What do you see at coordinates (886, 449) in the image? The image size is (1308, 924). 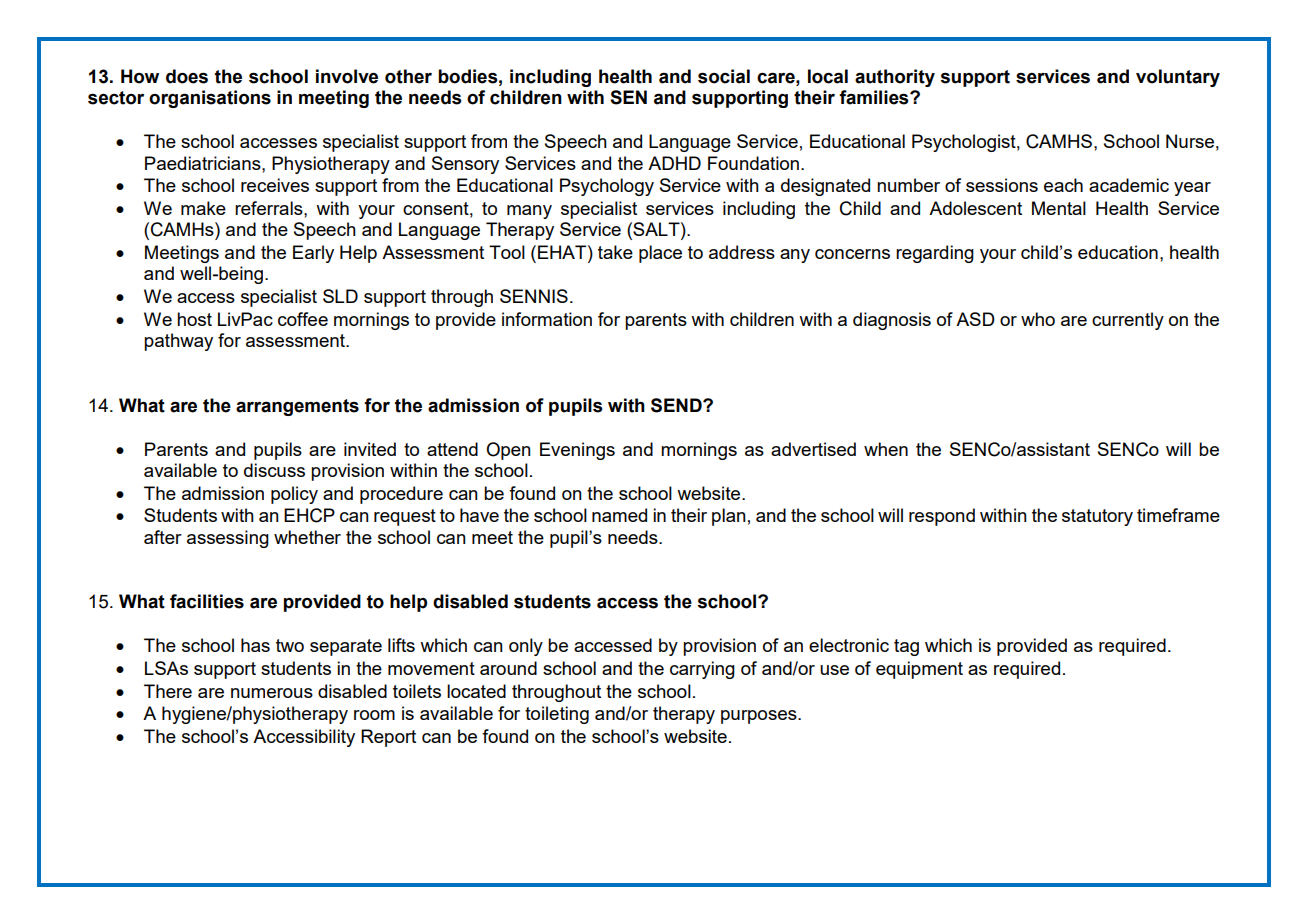 I see `when` at bounding box center [886, 449].
